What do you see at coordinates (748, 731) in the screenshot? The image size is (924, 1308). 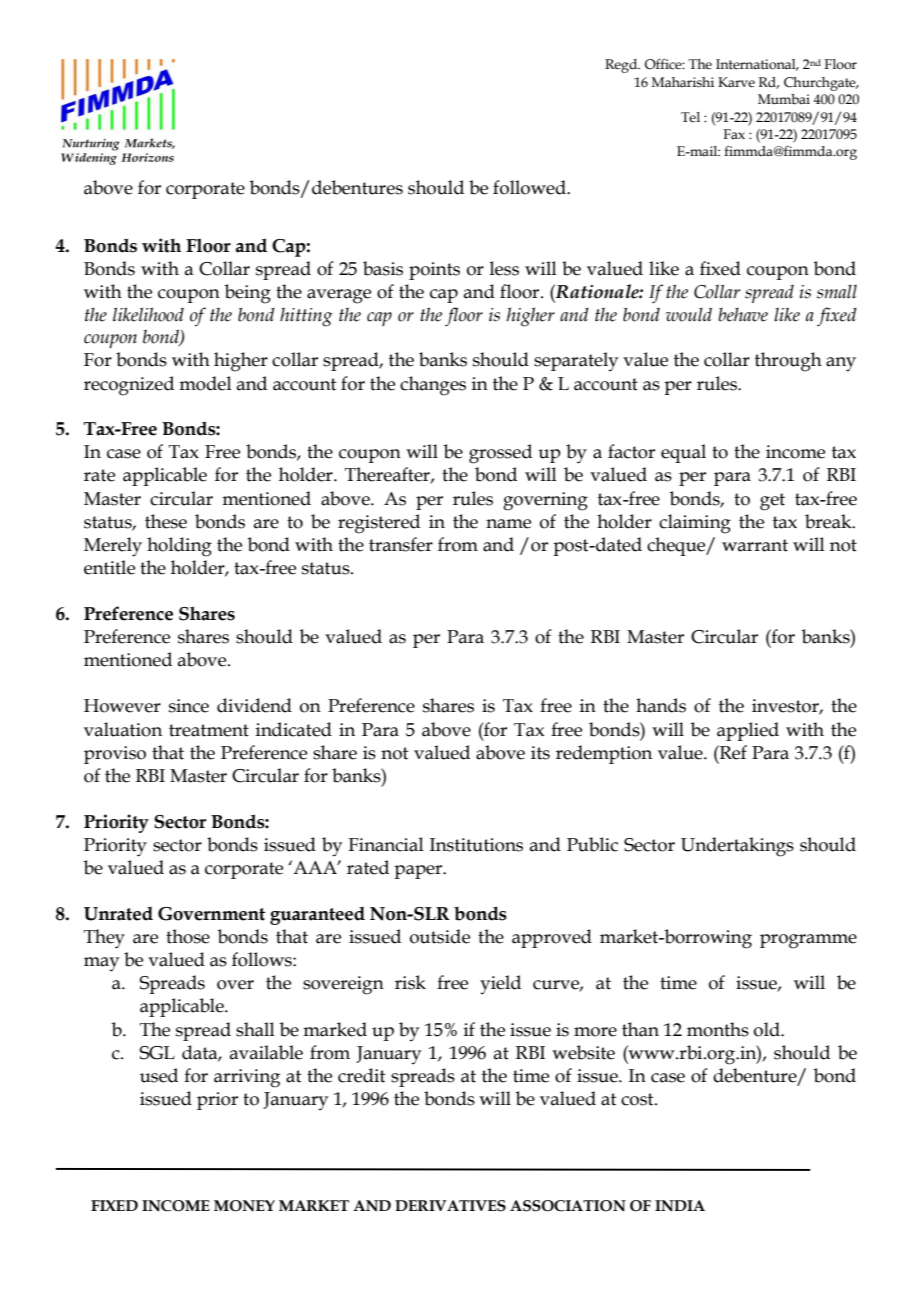 I see `applied` at bounding box center [748, 731].
